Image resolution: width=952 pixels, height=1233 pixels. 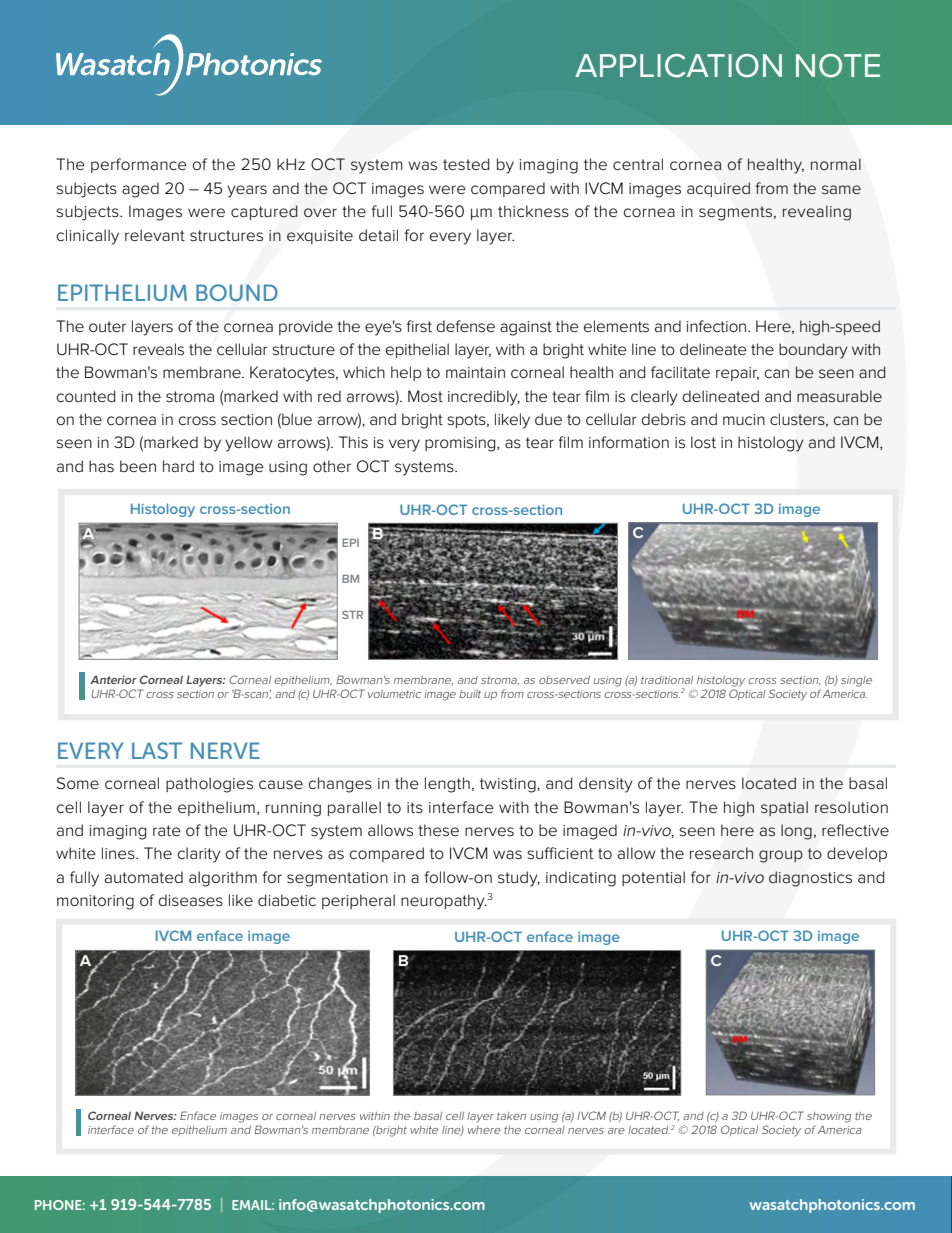 What do you see at coordinates (519, 879) in the document?
I see `study` at bounding box center [519, 879].
